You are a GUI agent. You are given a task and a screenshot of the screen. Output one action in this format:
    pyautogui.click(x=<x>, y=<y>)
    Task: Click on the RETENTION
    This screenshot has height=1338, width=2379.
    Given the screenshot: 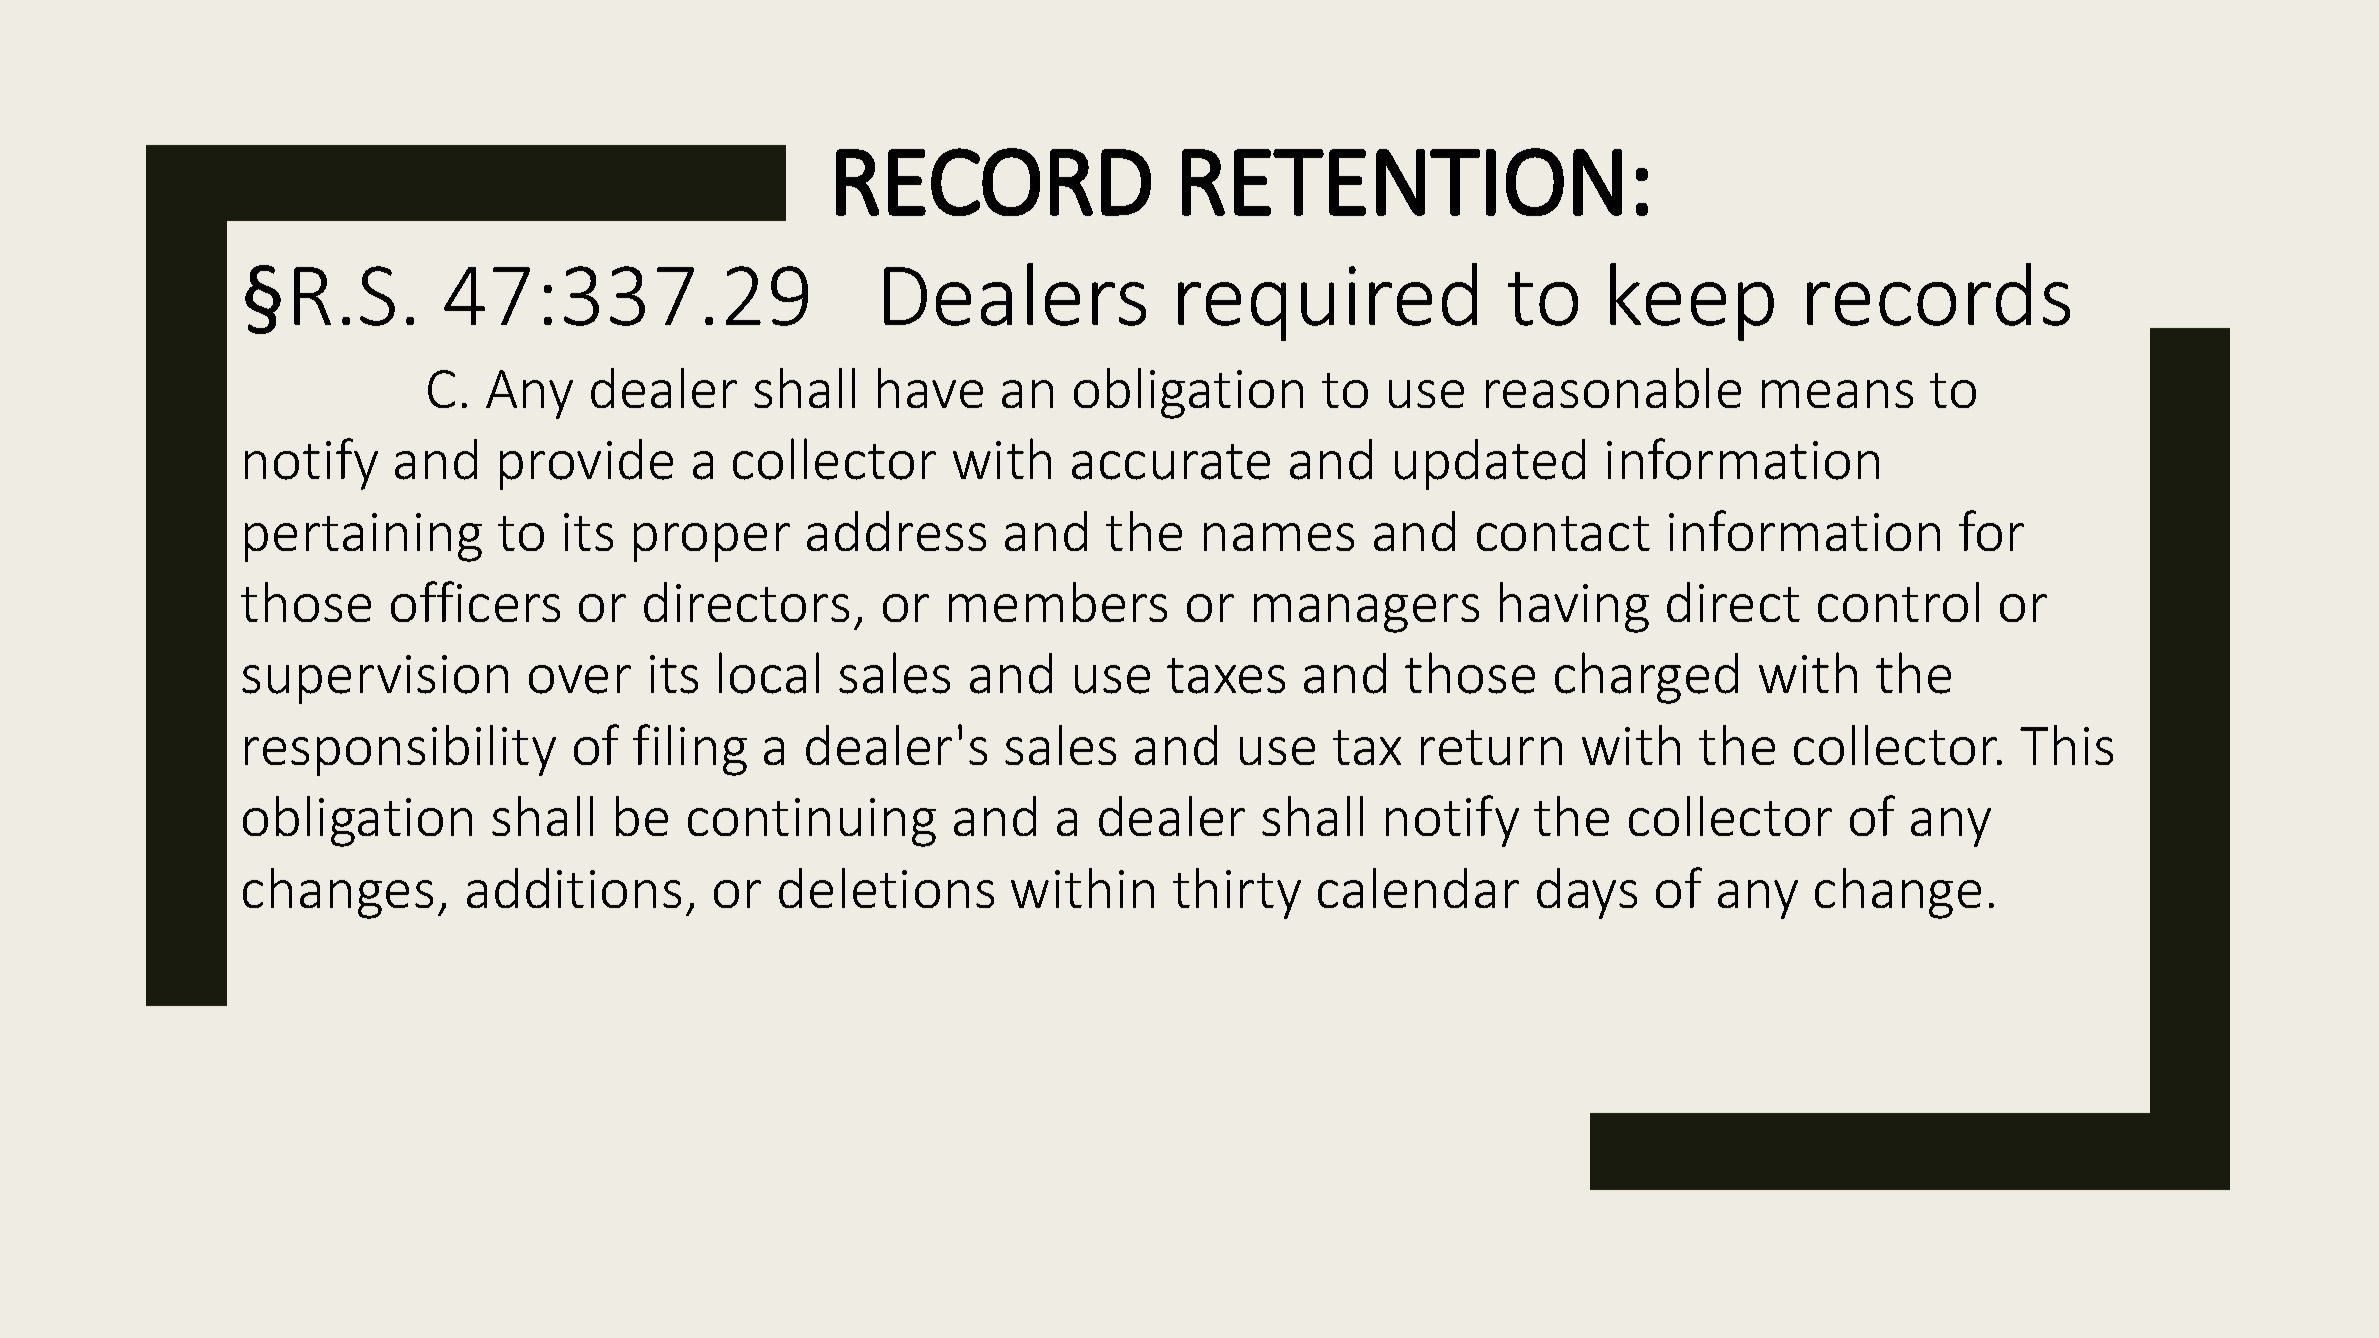 What is the action you would take?
    pyautogui.click(x=1402, y=182)
